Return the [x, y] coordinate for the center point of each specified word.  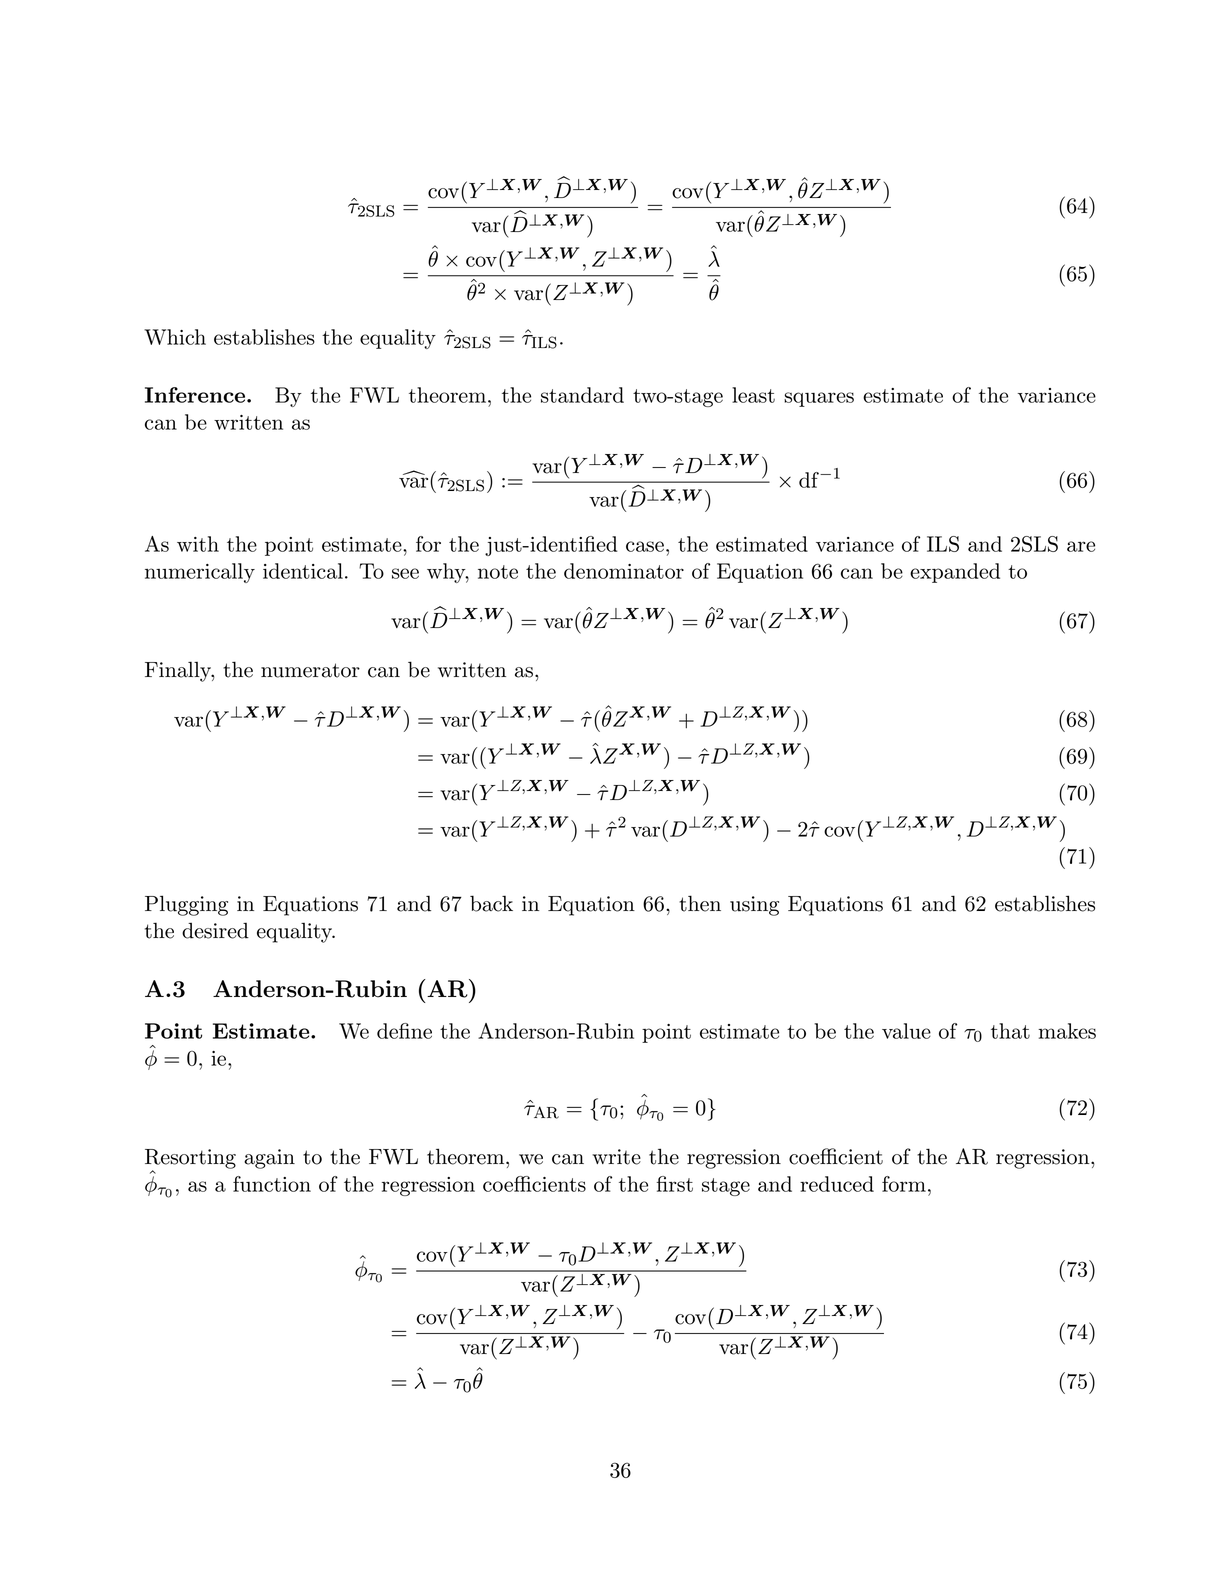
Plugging [186, 905]
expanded [955, 573]
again [269, 1159]
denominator [624, 571]
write [616, 1157]
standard [582, 395]
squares [819, 399]
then [700, 903]
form [904, 1184]
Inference [196, 395]
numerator [310, 670]
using [754, 906]
